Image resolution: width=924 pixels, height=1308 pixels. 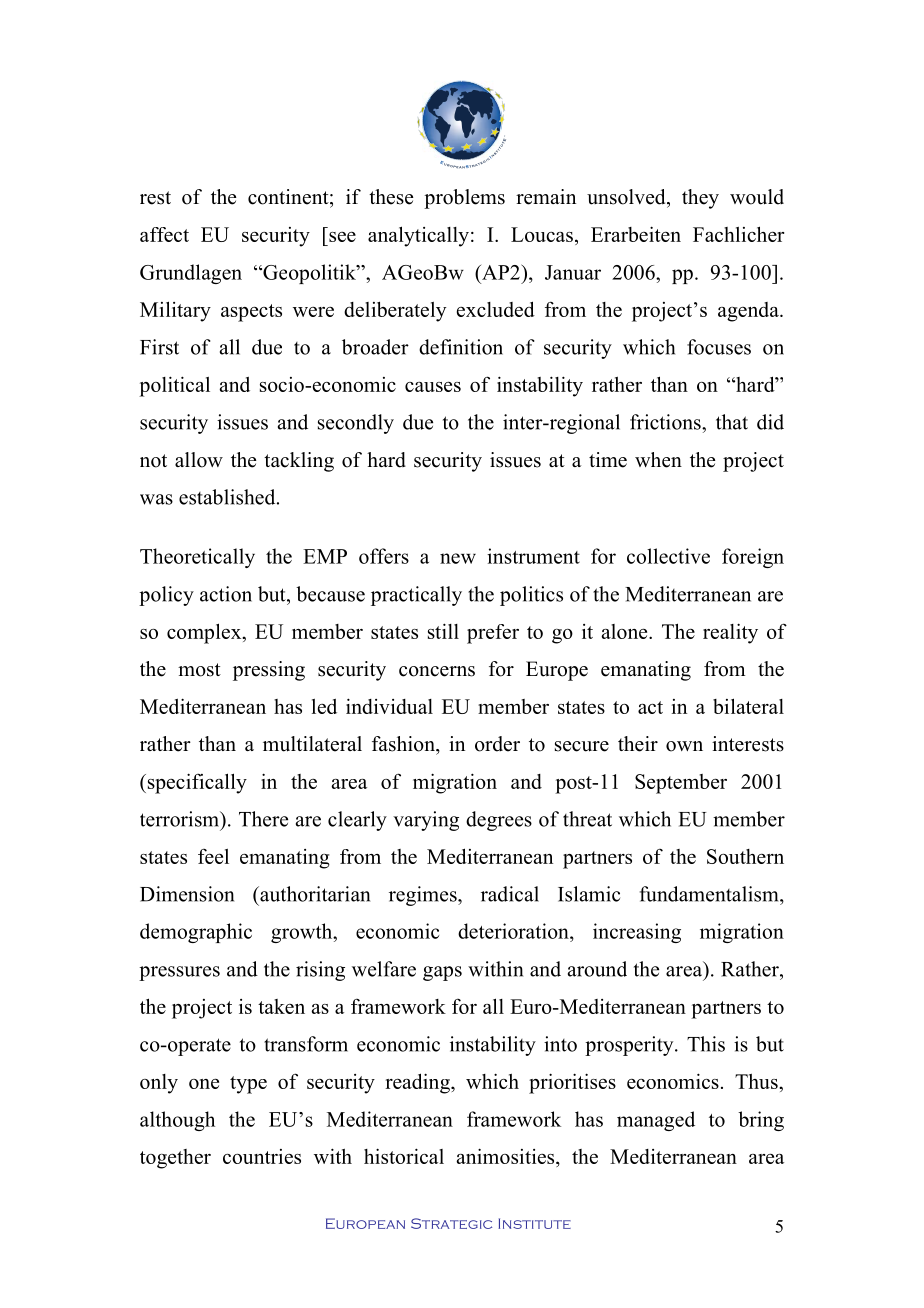 What do you see at coordinates (700, 199) in the screenshot?
I see `they` at bounding box center [700, 199].
